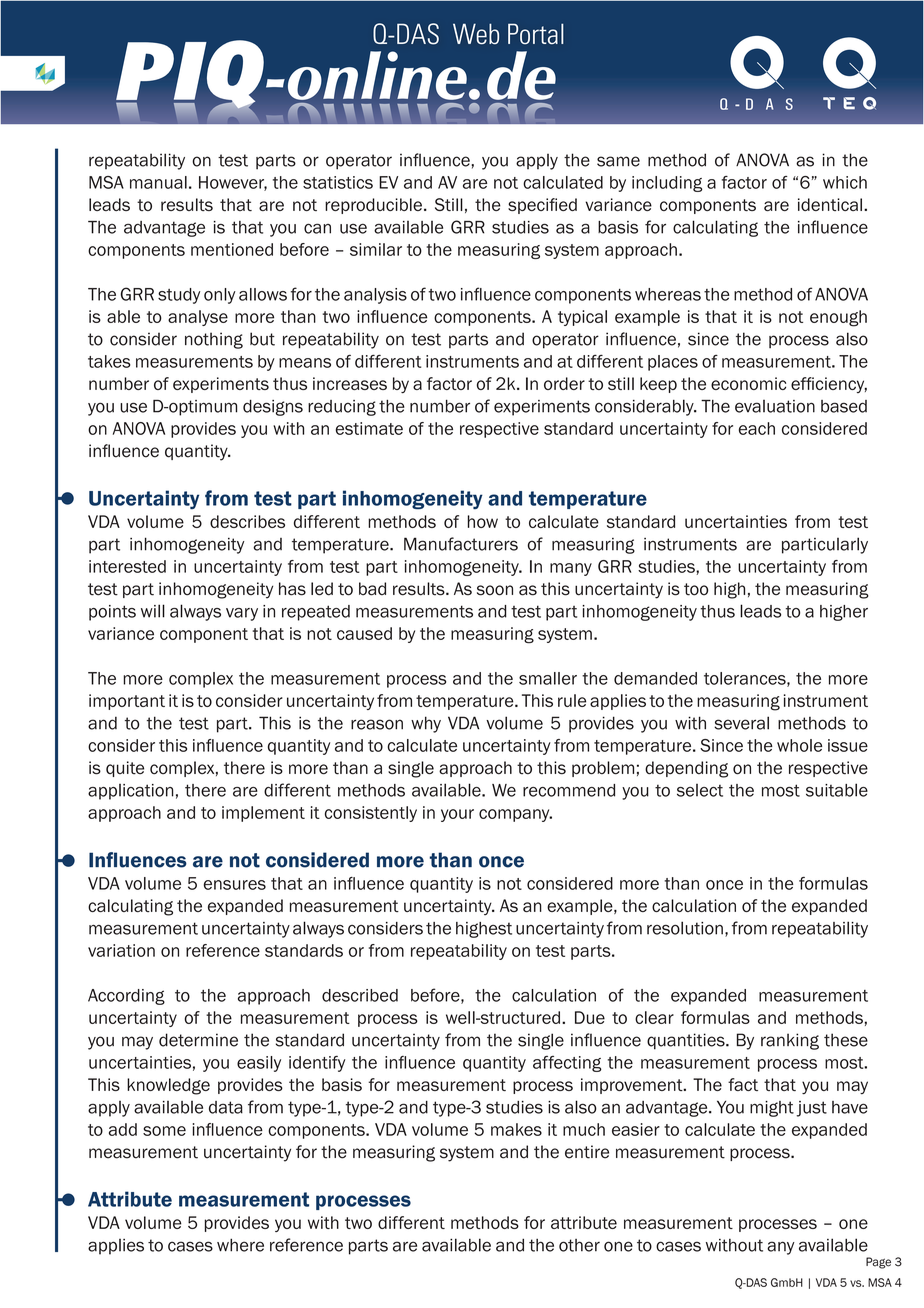 The height and width of the document is (1308, 924). What do you see at coordinates (590, 1017) in the document?
I see `Due` at bounding box center [590, 1017].
